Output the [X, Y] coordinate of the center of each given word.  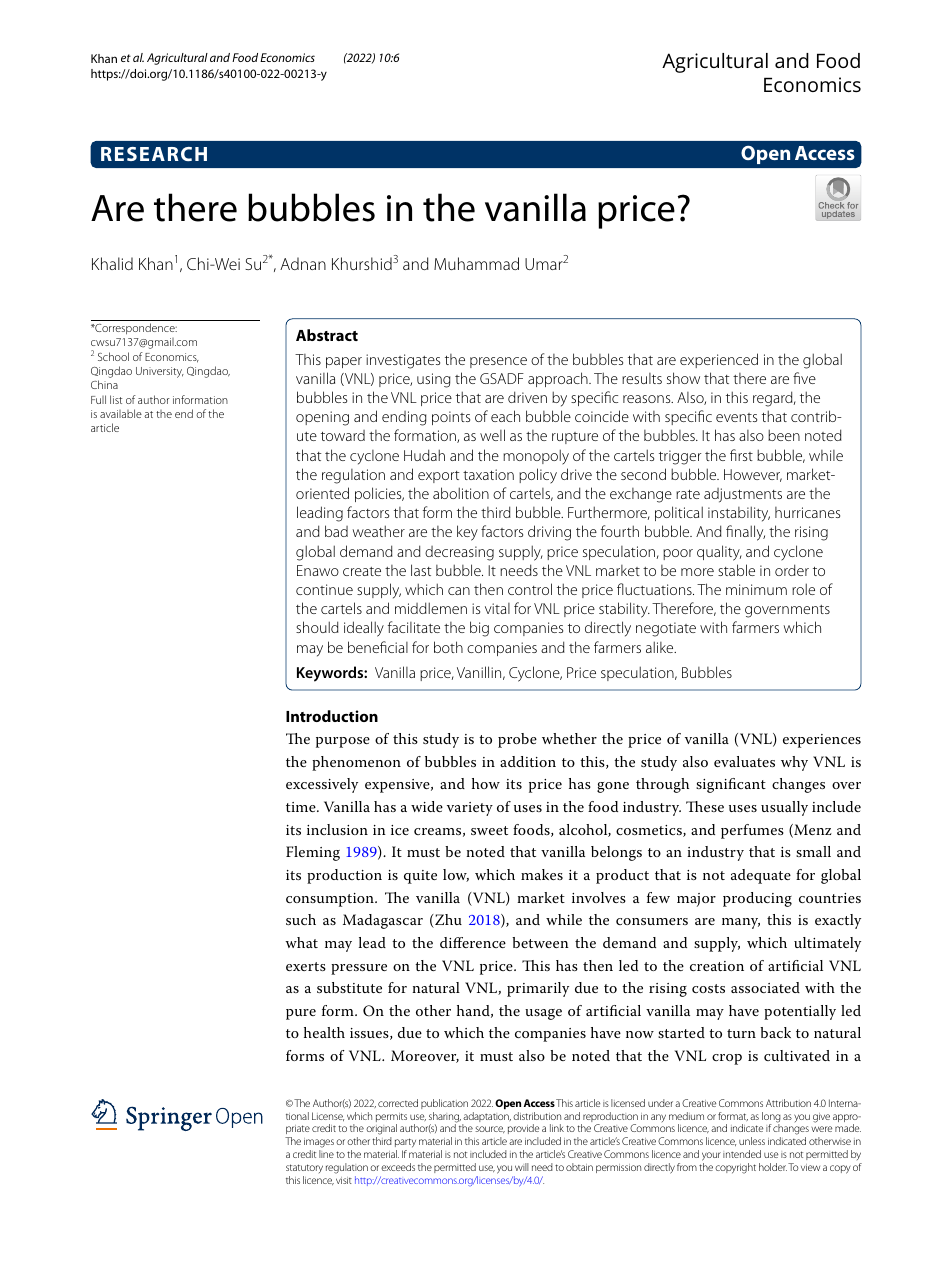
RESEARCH [154, 154]
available [121, 413]
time [302, 807]
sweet [489, 830]
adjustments [743, 495]
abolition [461, 493]
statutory [304, 1168]
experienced [719, 360]
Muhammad [476, 263]
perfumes [752, 831]
